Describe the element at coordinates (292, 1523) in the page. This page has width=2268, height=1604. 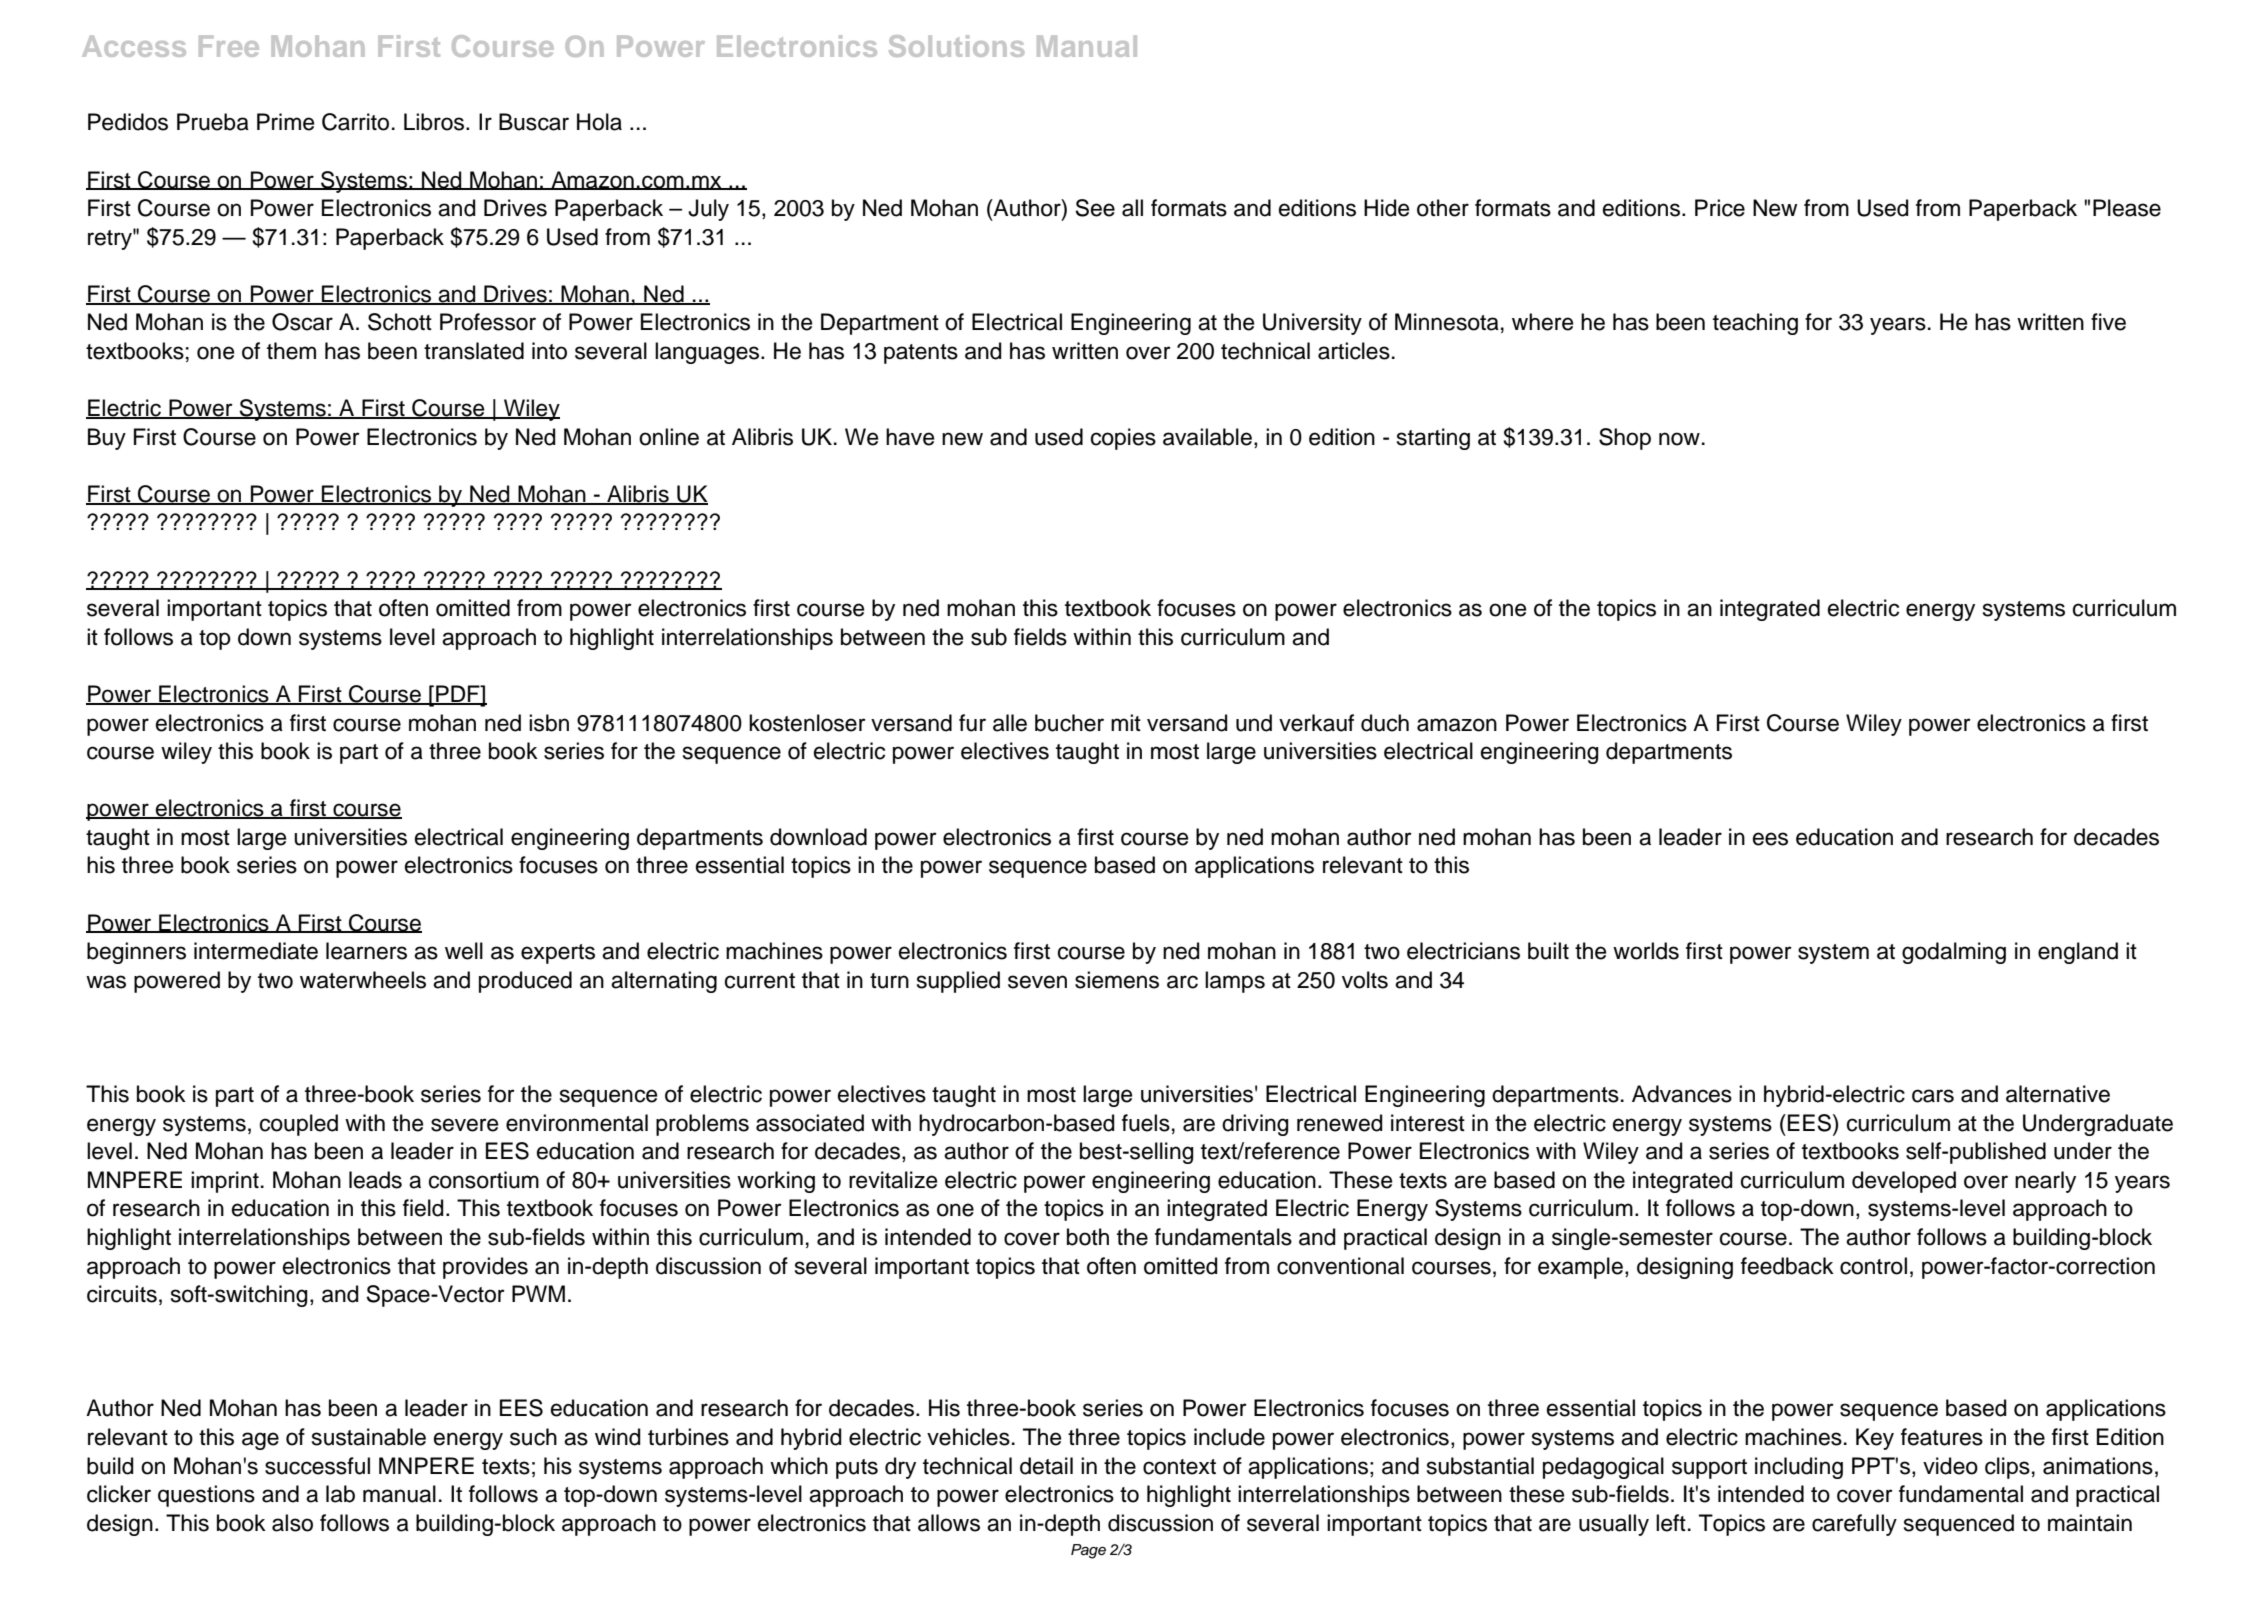
I see `also` at that location.
